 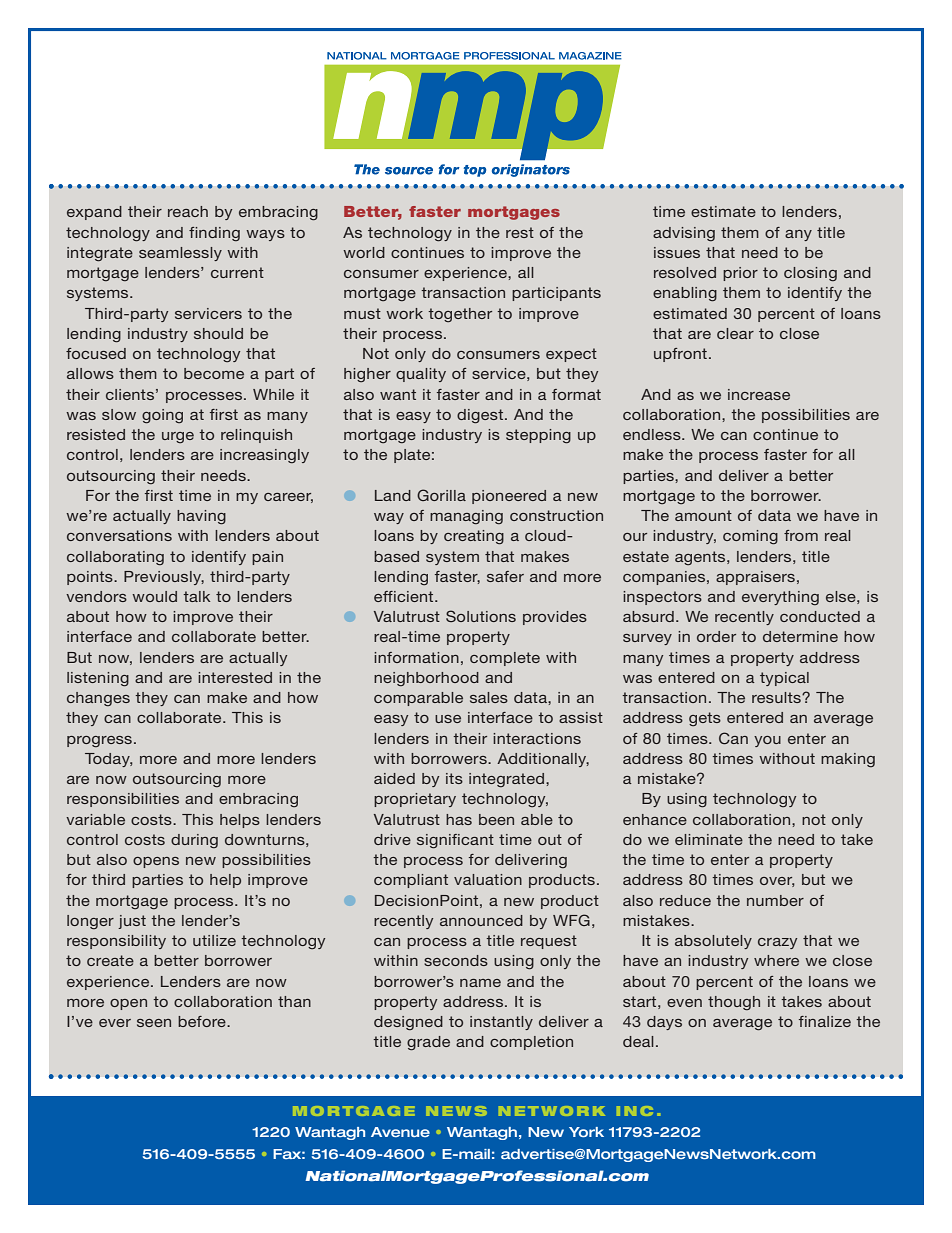 What do you see at coordinates (180, 254) in the image?
I see `seamlessly` at bounding box center [180, 254].
